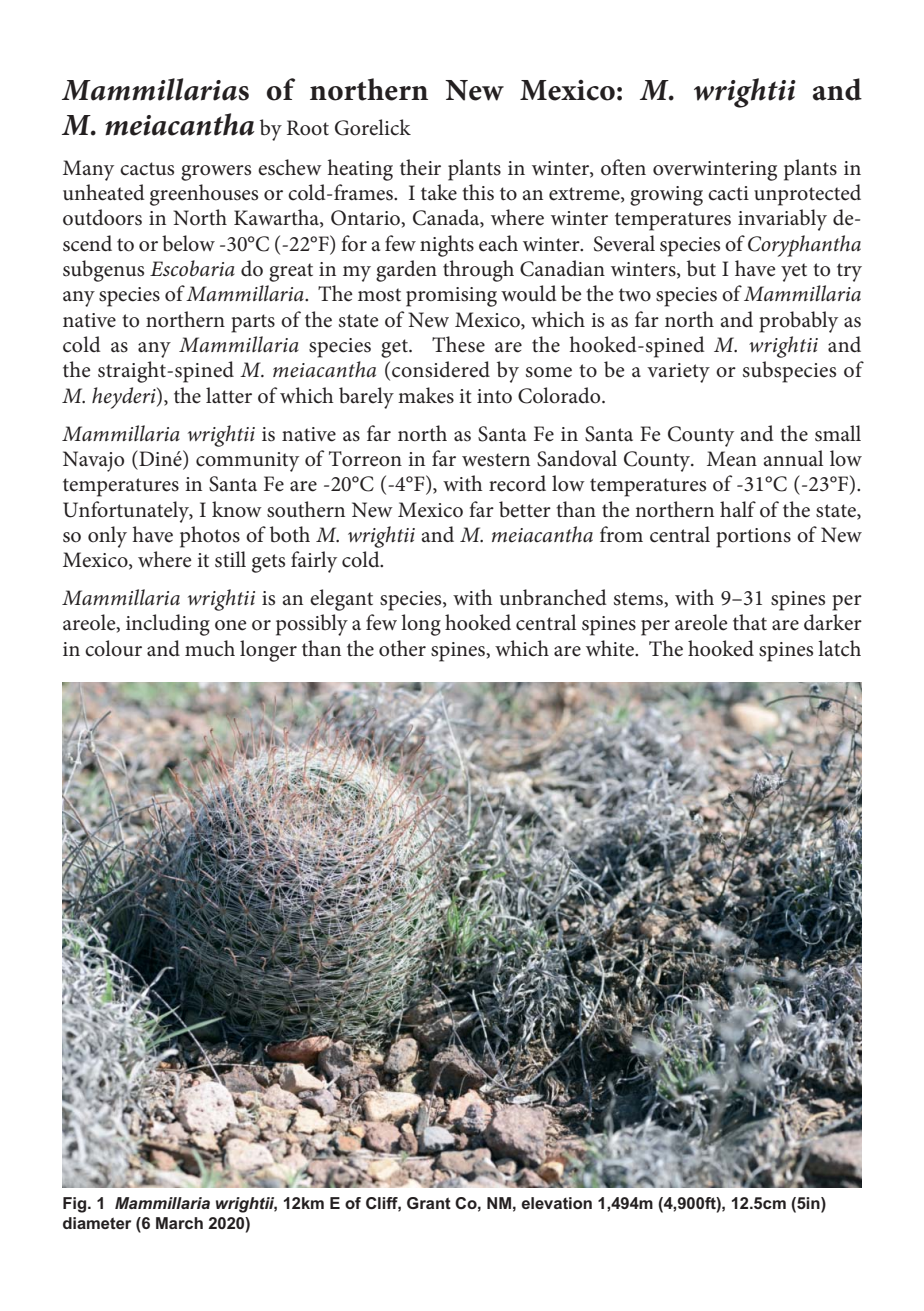 The width and height of the screenshot is (924, 1311). What do you see at coordinates (556, 1203) in the screenshot?
I see `elevation` at bounding box center [556, 1203].
